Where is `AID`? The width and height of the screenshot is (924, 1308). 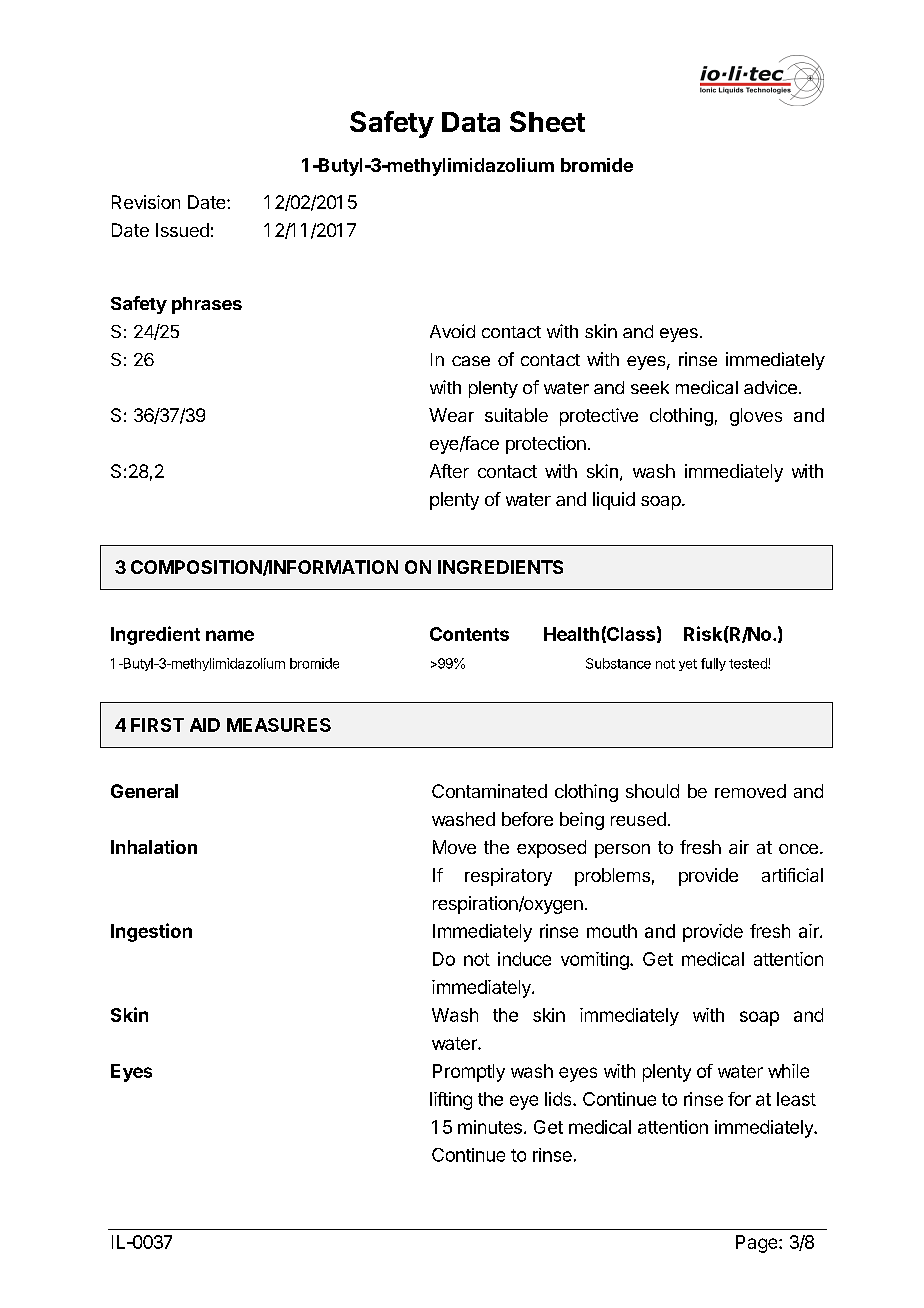 AID is located at coordinates (205, 725).
